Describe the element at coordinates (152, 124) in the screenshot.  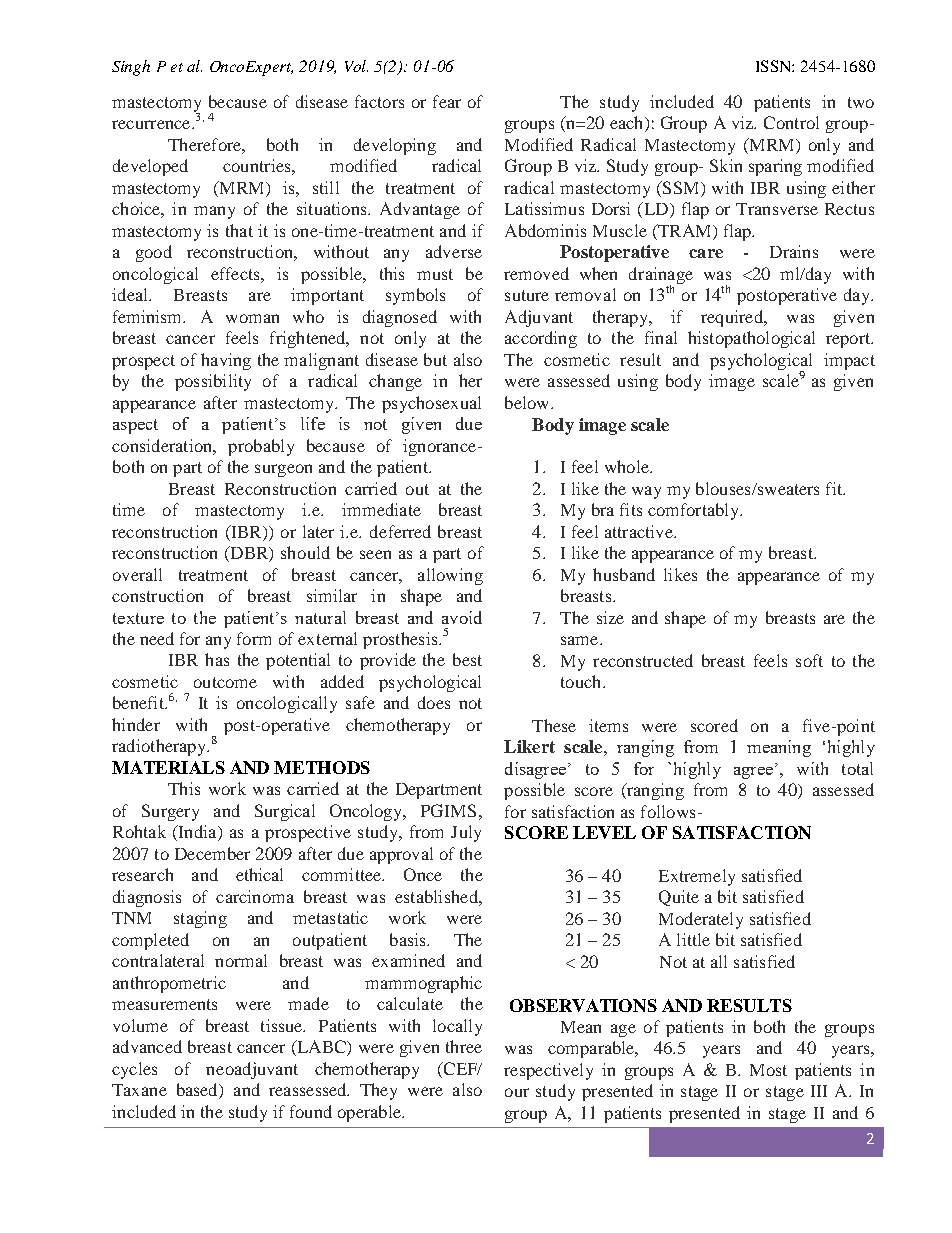
I see `recurrence` at that location.
